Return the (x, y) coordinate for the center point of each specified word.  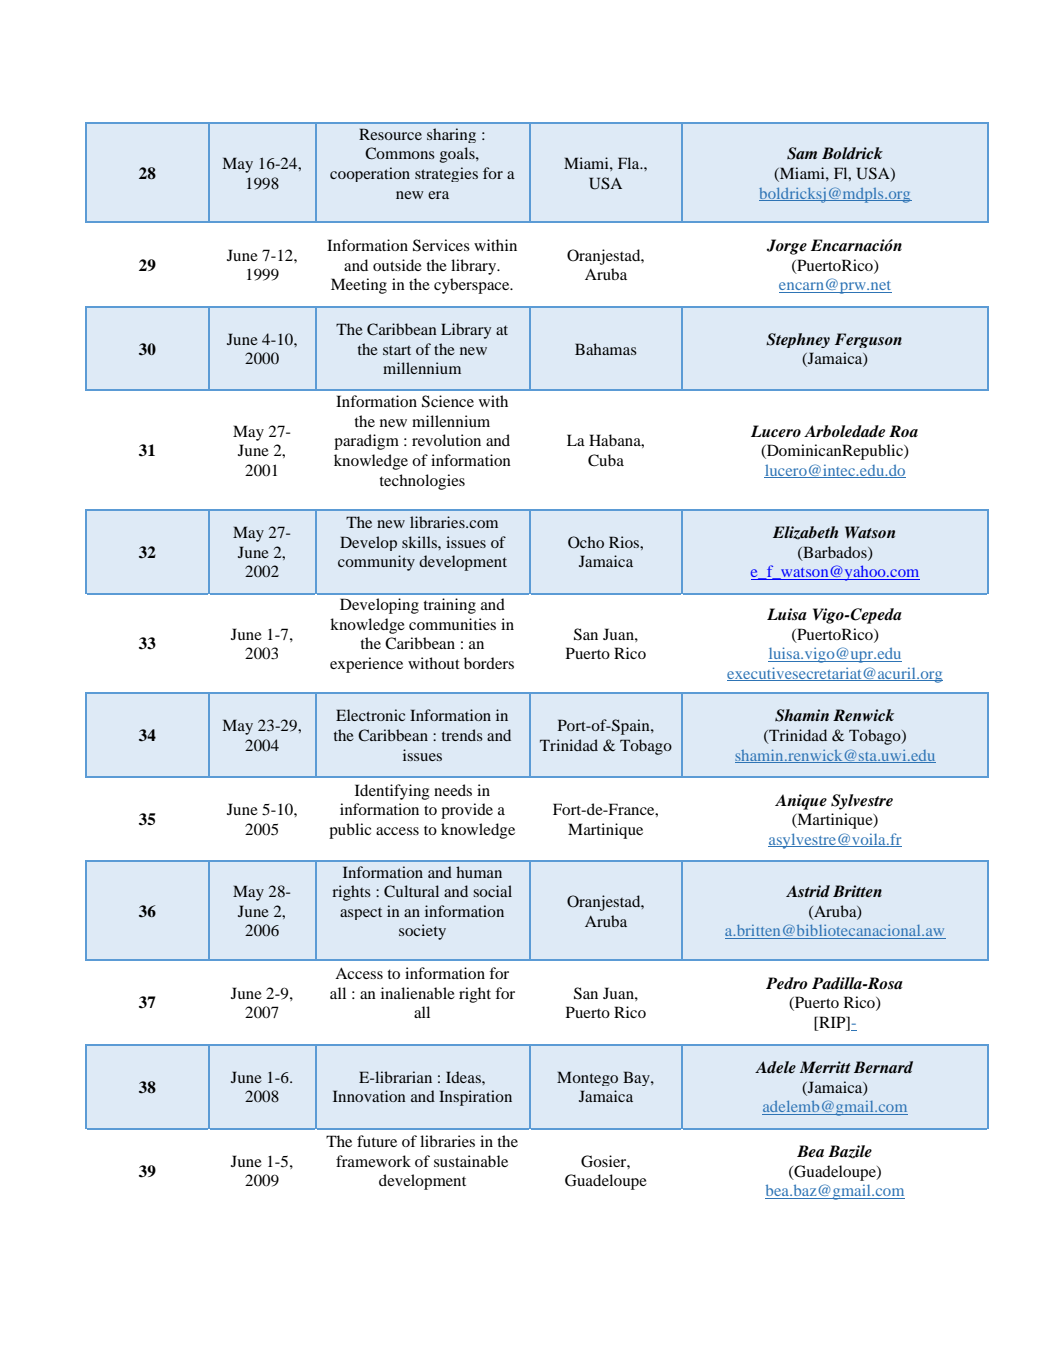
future (377, 1141)
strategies (446, 174)
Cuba (606, 460)
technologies (422, 482)
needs (453, 790)
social (492, 891)
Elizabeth (805, 533)
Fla (630, 163)
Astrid (808, 891)
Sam (802, 153)
